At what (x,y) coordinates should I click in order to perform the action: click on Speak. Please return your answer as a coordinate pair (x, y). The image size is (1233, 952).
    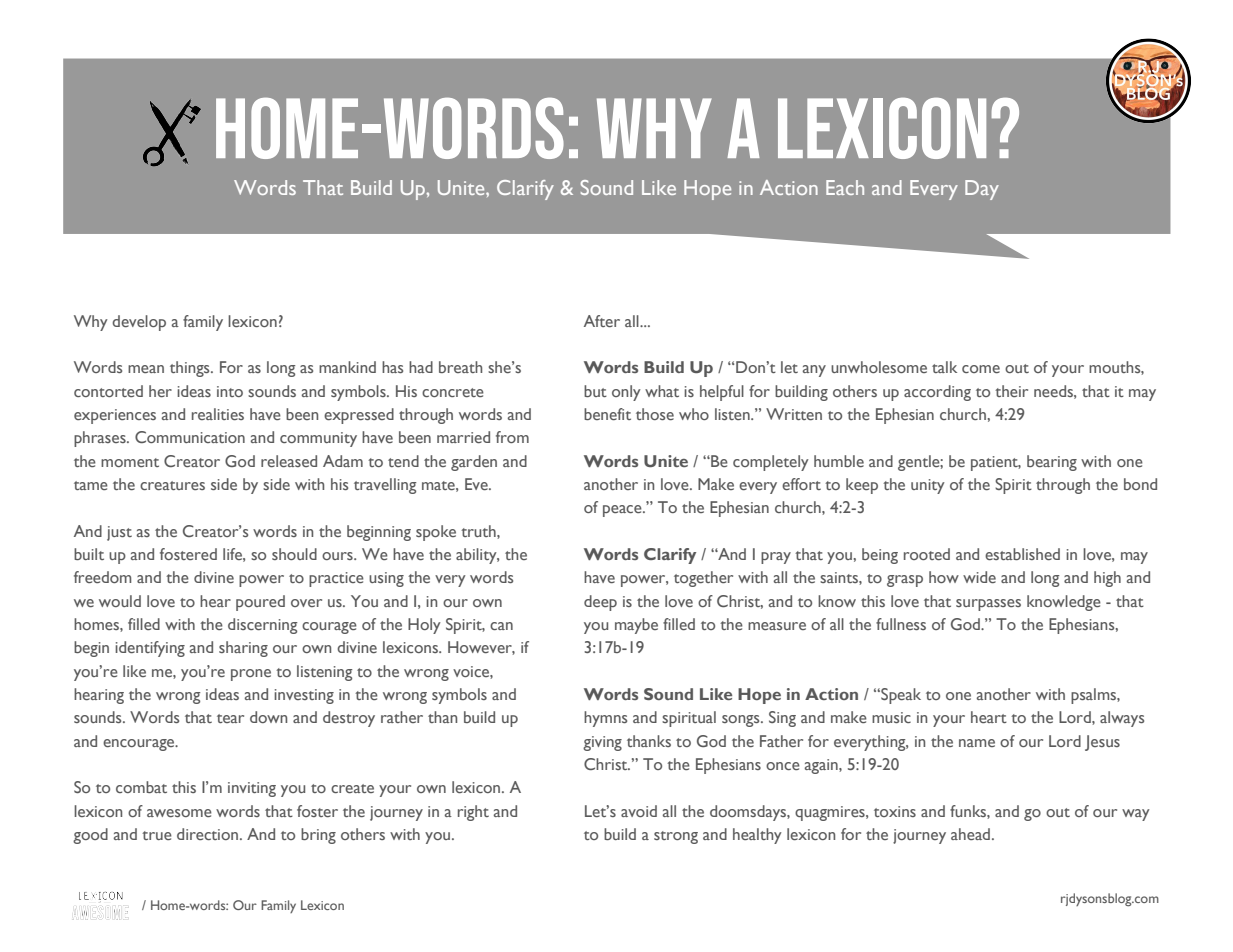
    Looking at the image, I should click on (900, 696).
